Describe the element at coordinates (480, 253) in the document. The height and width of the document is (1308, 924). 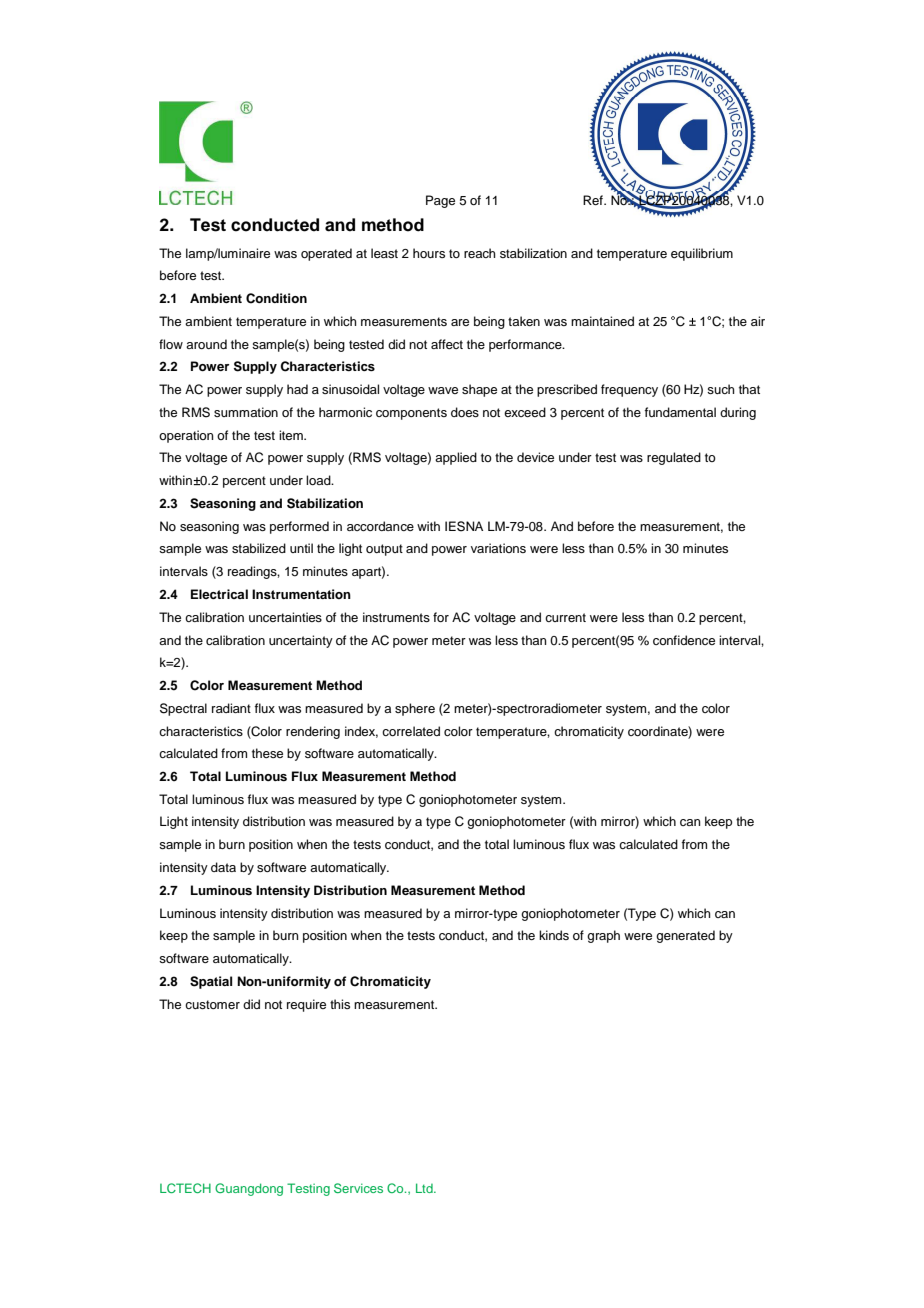
I see `reach` at that location.
